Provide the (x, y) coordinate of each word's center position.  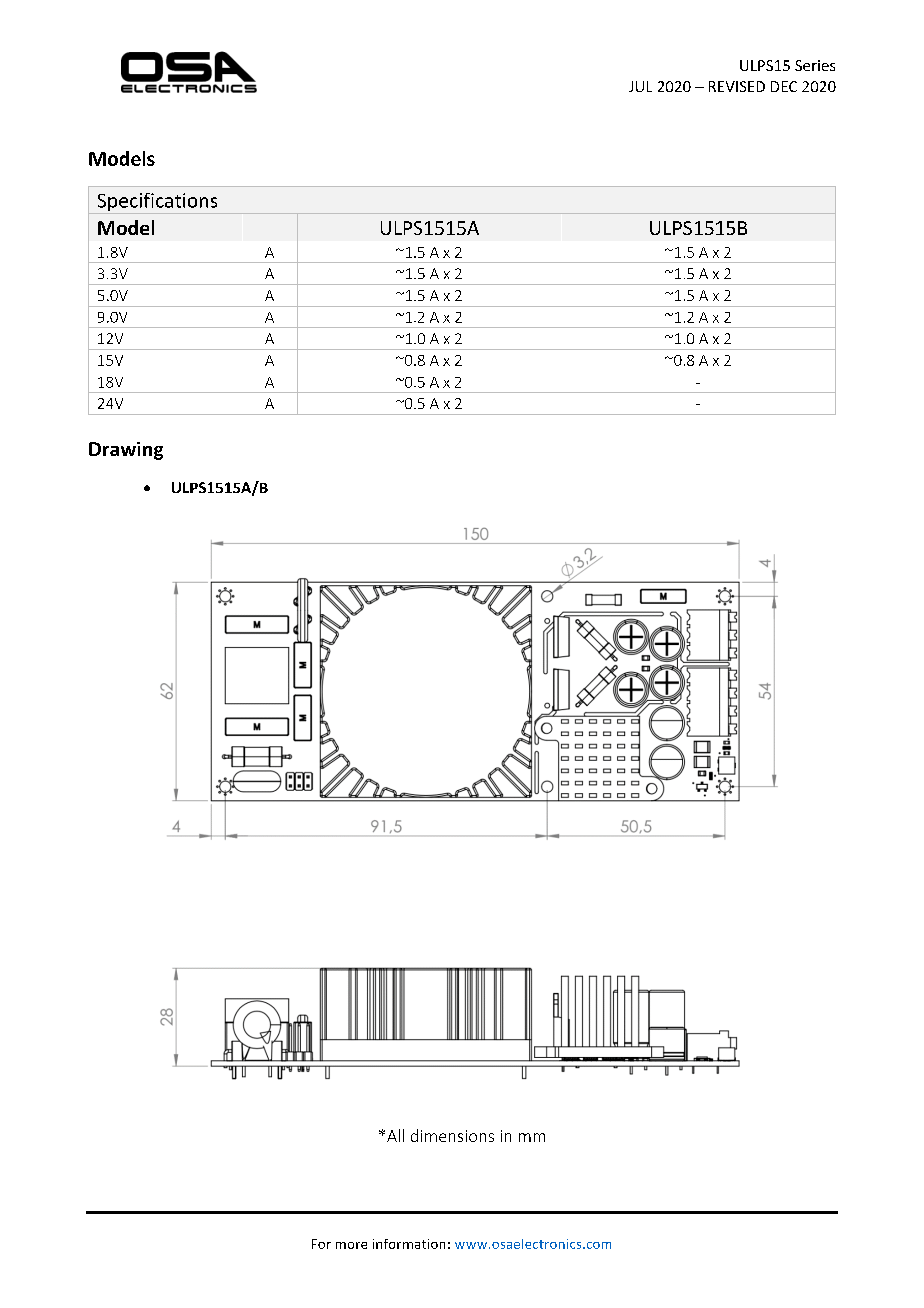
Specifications (157, 203)
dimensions (452, 1135)
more (351, 1245)
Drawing (126, 451)
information (409, 1244)
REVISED (737, 86)
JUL (640, 86)
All (395, 1135)
